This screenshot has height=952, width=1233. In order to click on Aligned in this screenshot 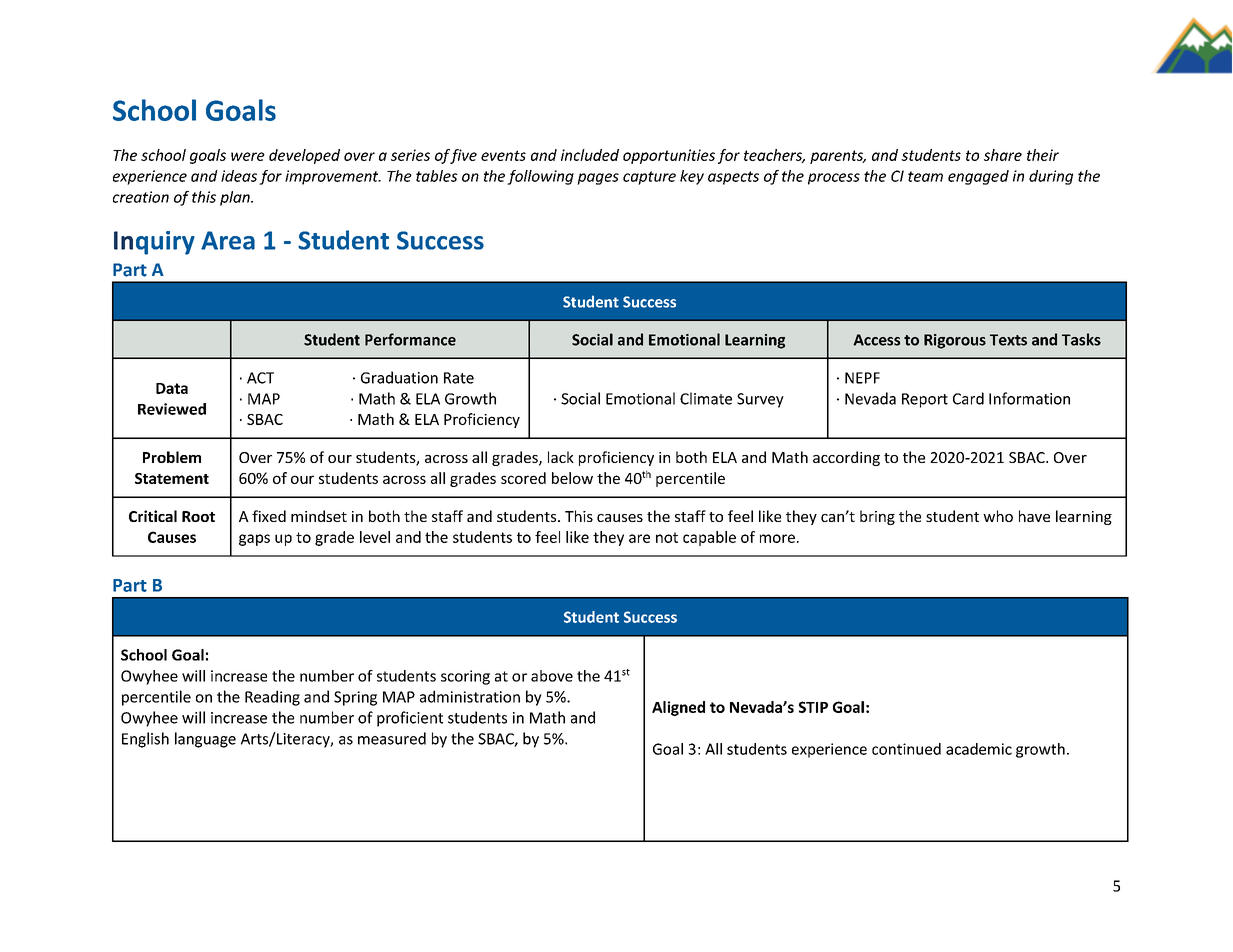, I will do `click(678, 708)`.
